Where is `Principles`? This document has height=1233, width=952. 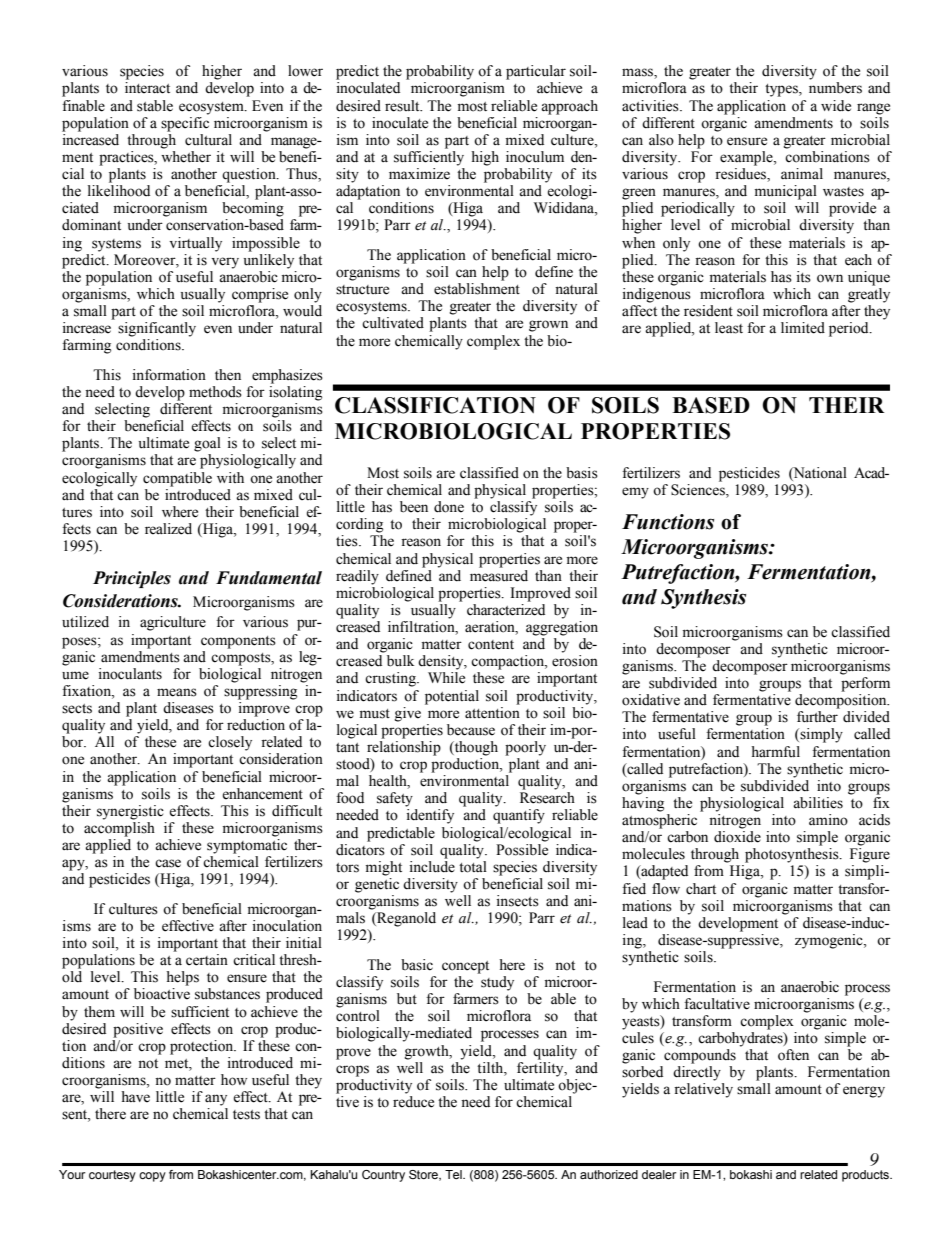 Principles is located at coordinates (132, 579).
